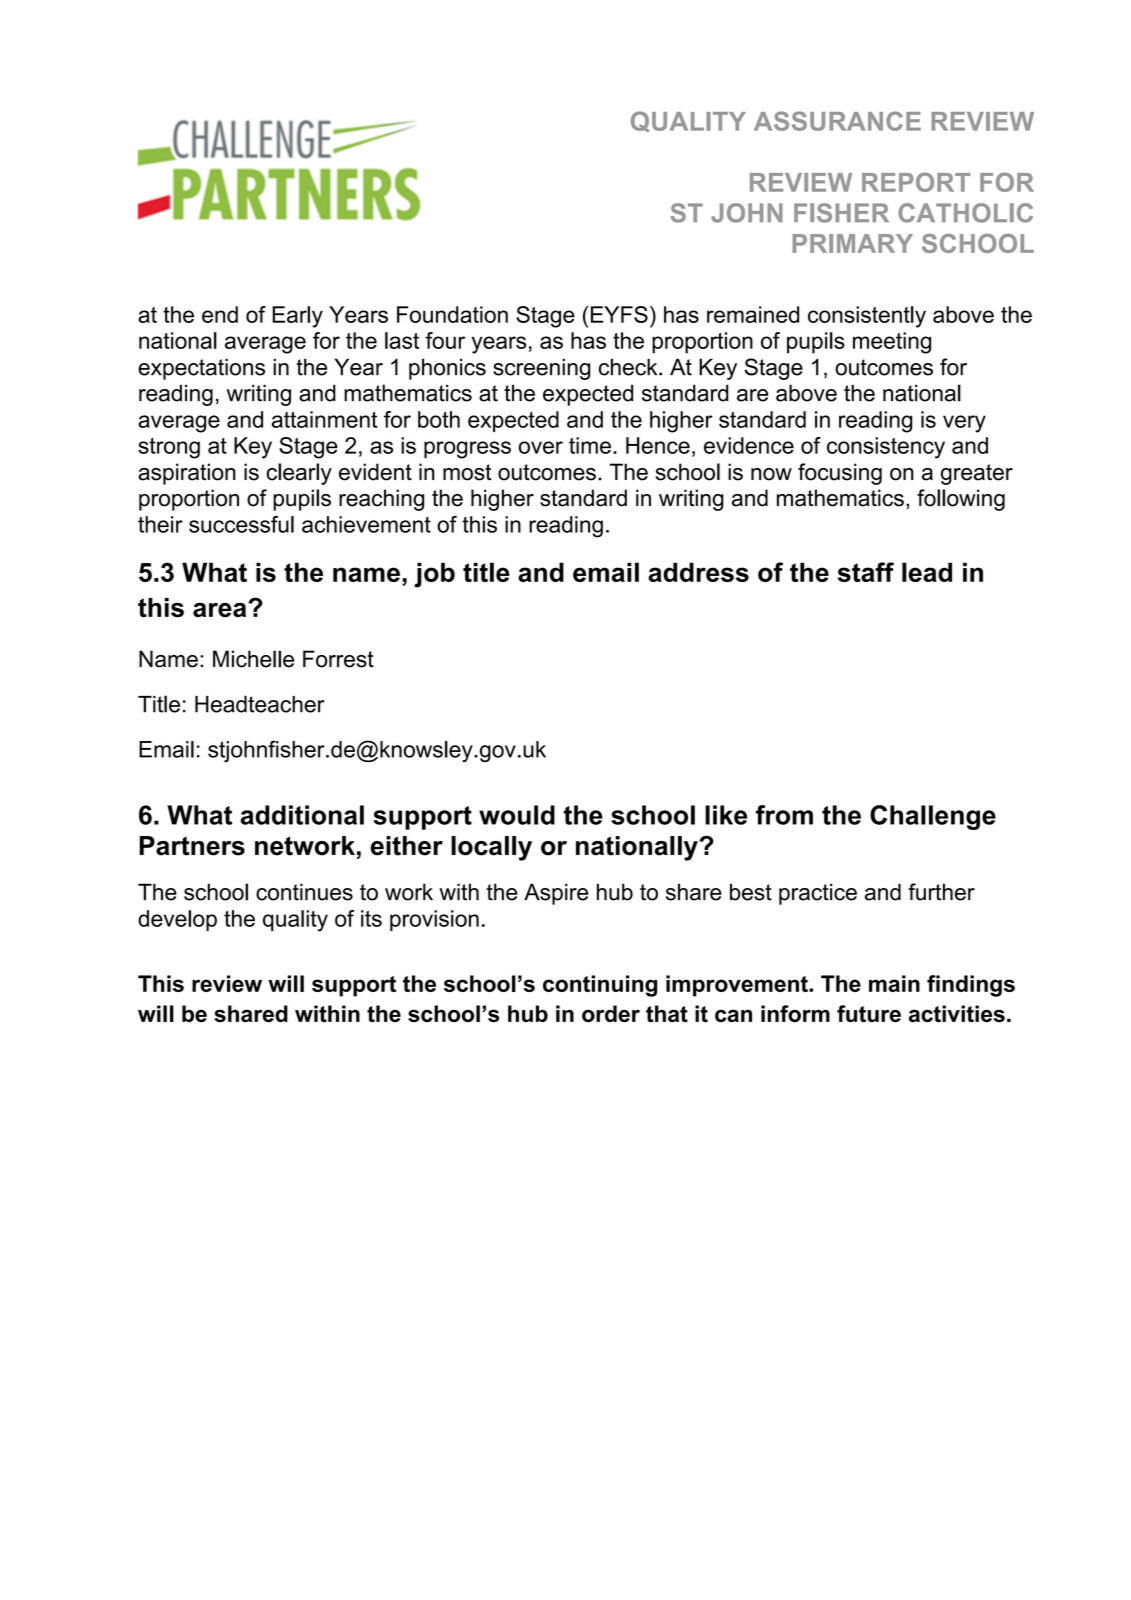 The image size is (1131, 1600). What do you see at coordinates (916, 182) in the document?
I see `REPORT` at bounding box center [916, 182].
